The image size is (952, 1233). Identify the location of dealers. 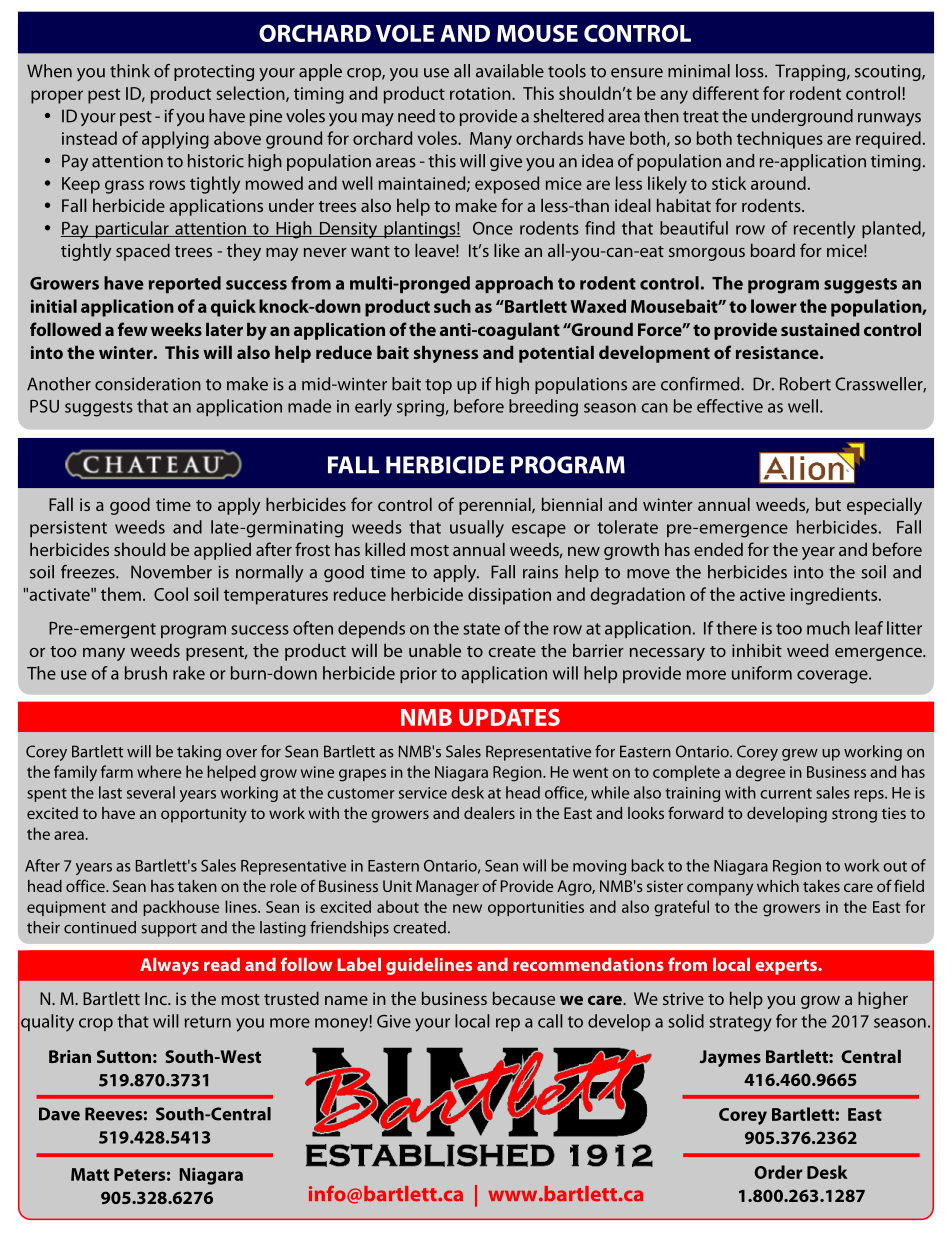
(489, 813).
